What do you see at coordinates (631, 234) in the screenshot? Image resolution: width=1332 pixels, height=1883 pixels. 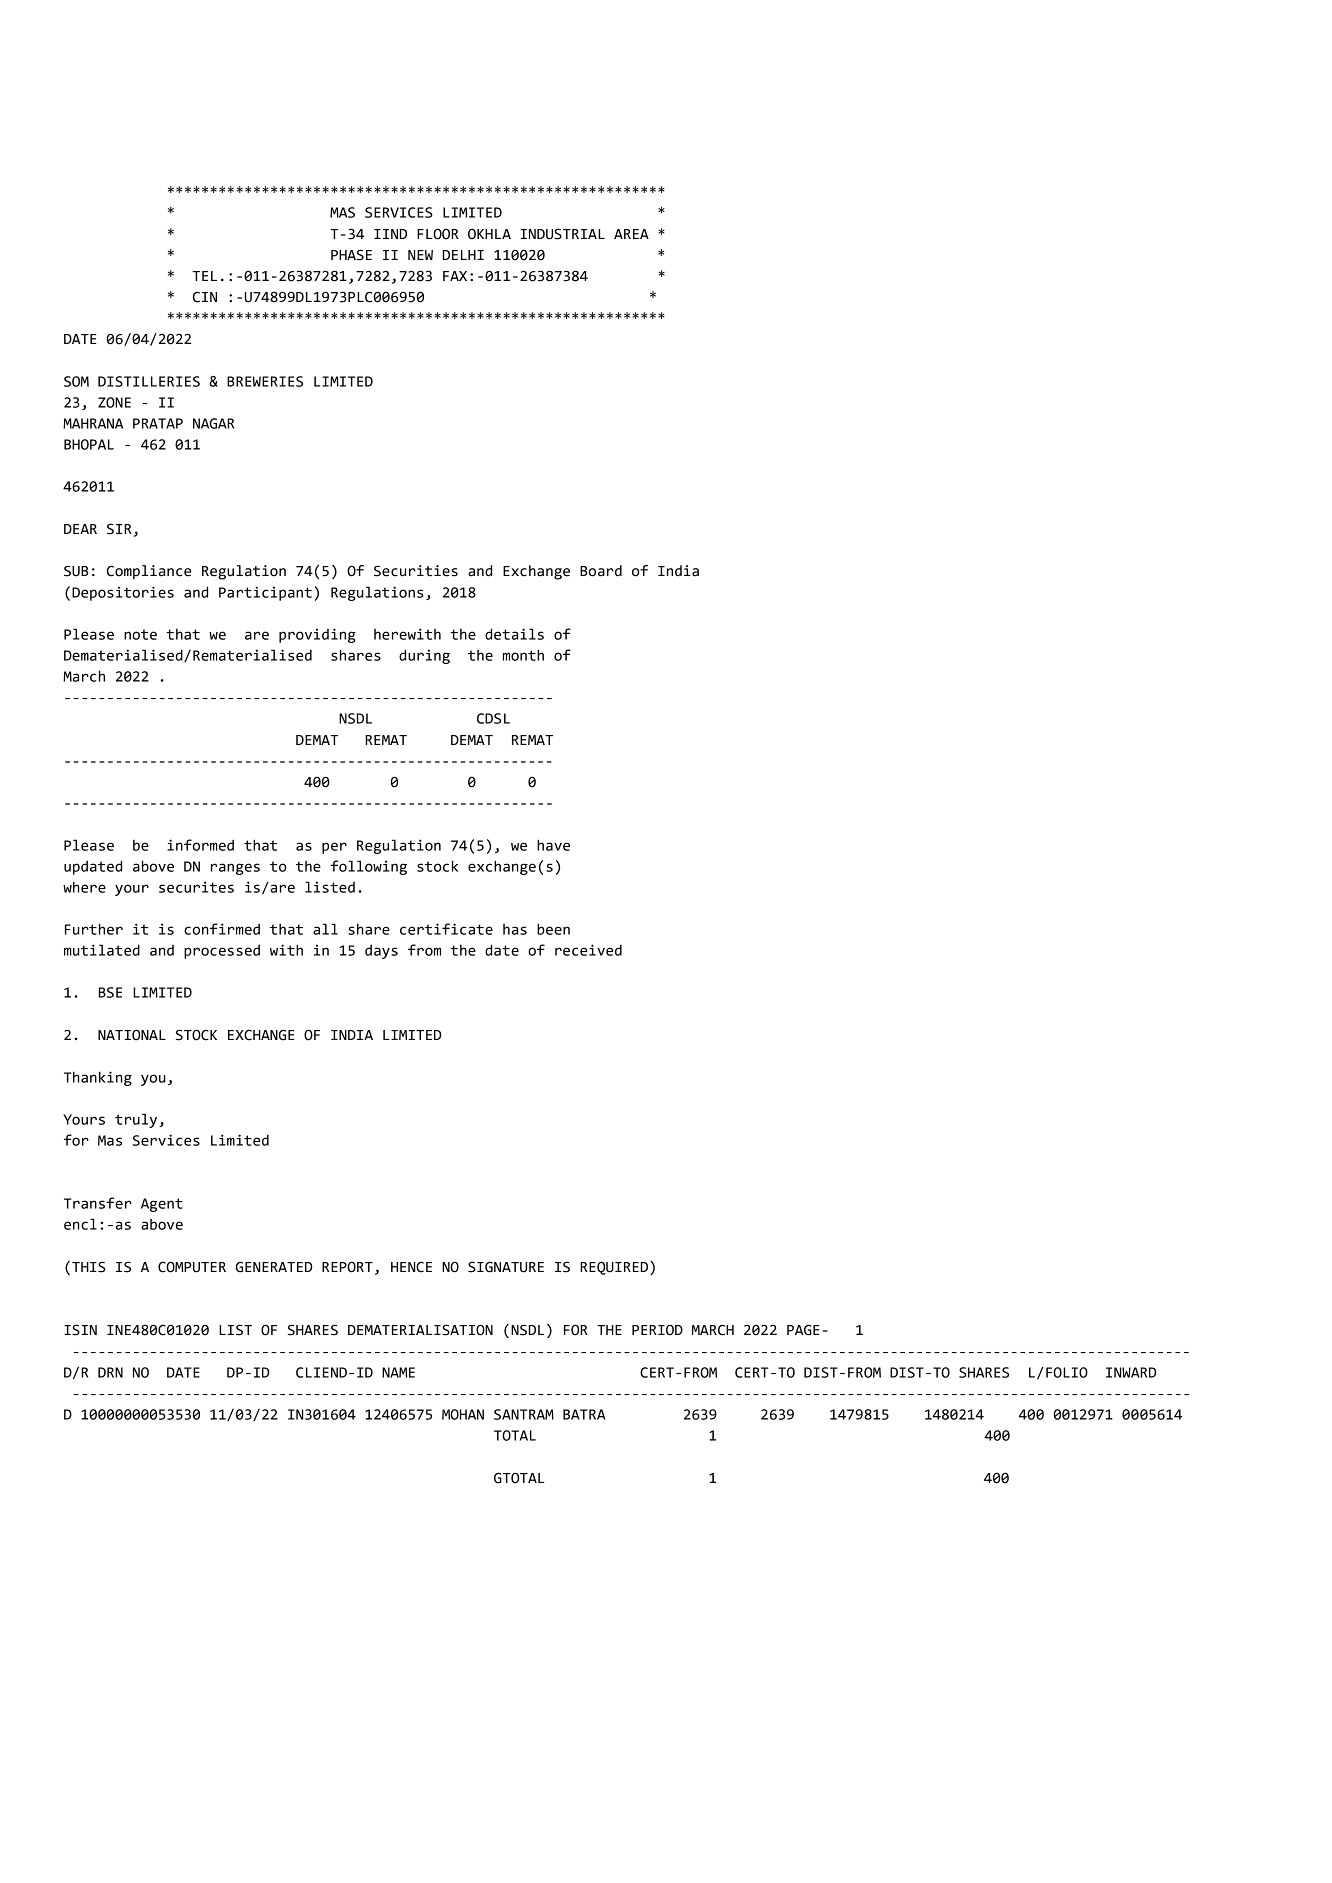 I see `AREA` at bounding box center [631, 234].
